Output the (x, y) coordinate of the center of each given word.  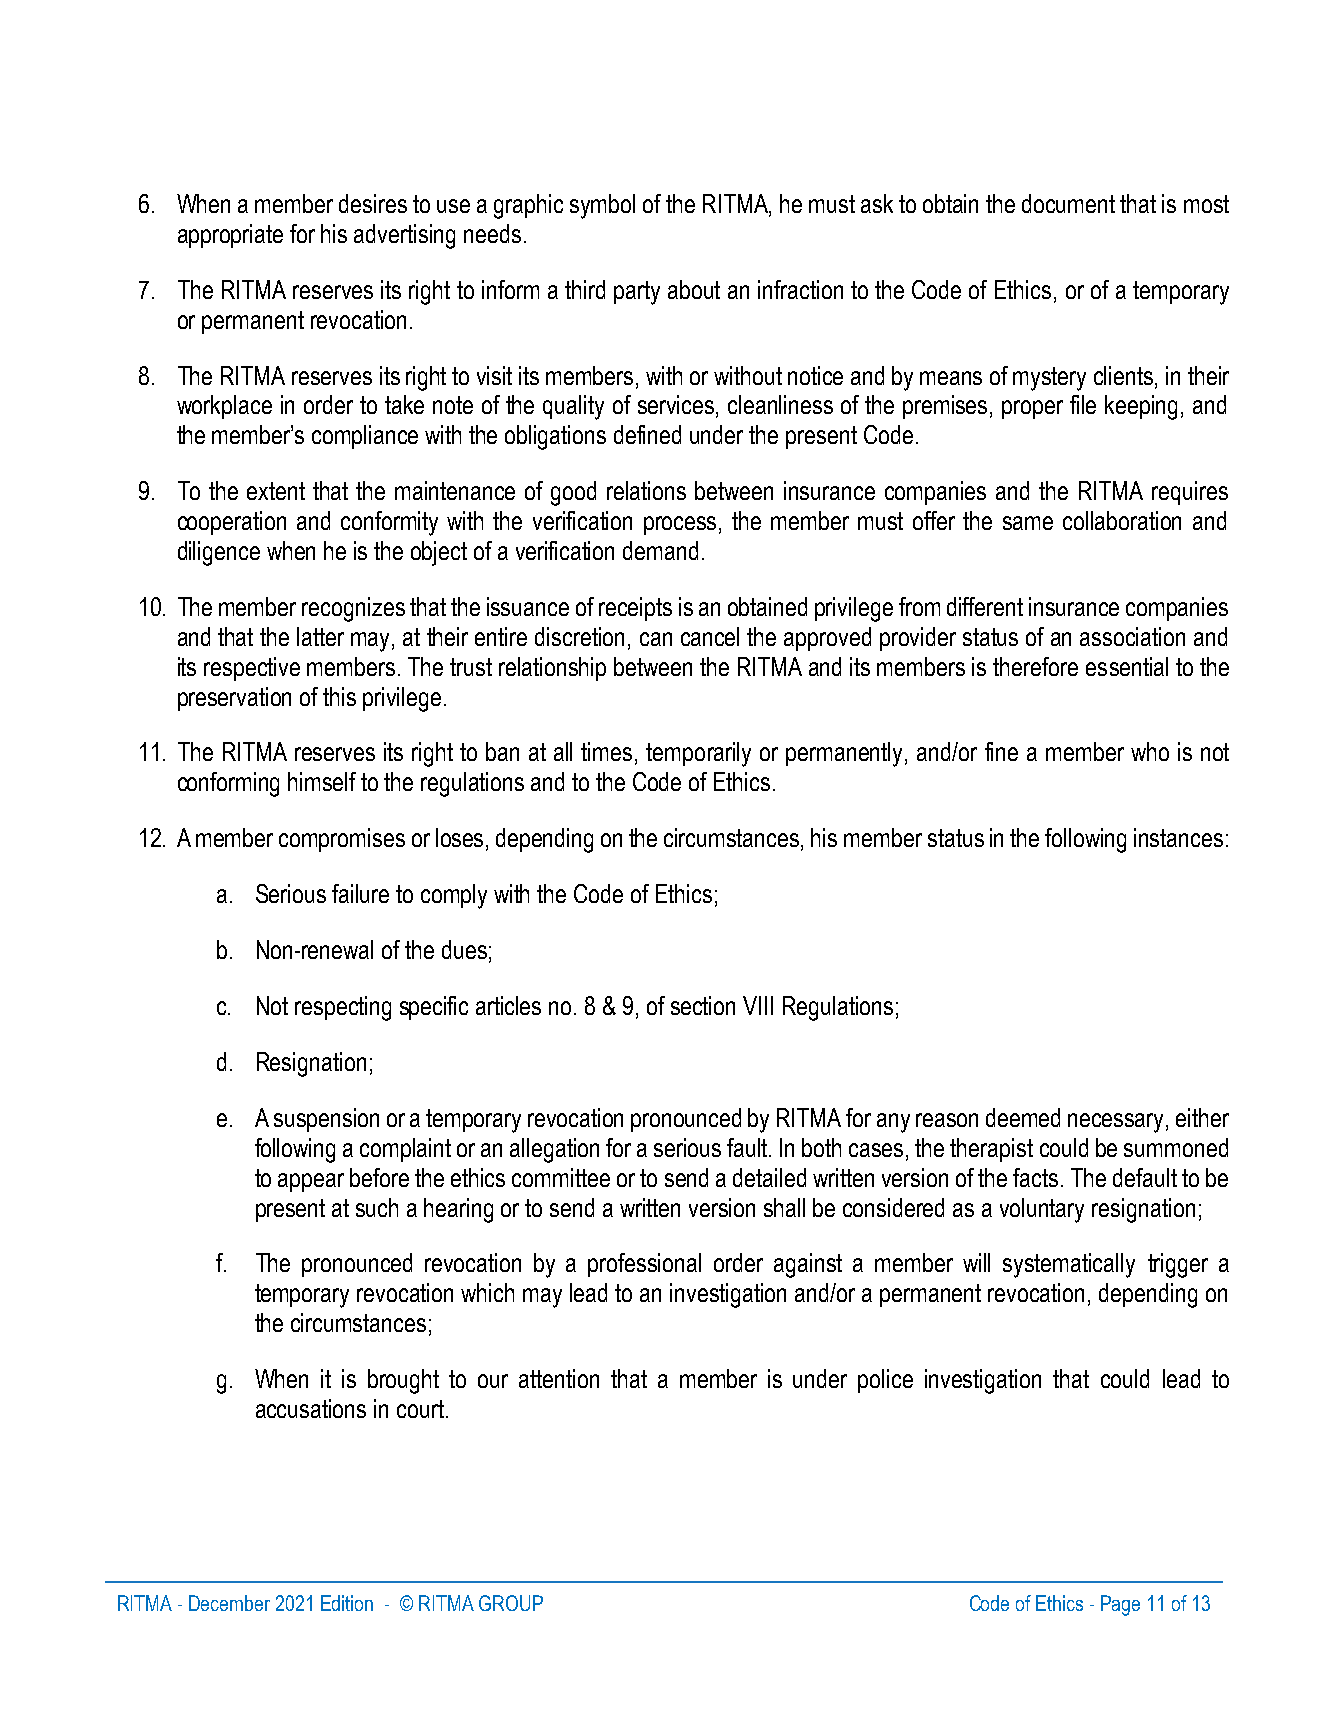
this (339, 696)
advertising (404, 236)
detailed (769, 1177)
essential (1127, 666)
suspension (326, 1120)
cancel (710, 636)
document (1068, 203)
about (694, 289)
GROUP (511, 1603)
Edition (347, 1603)
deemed (1023, 1117)
